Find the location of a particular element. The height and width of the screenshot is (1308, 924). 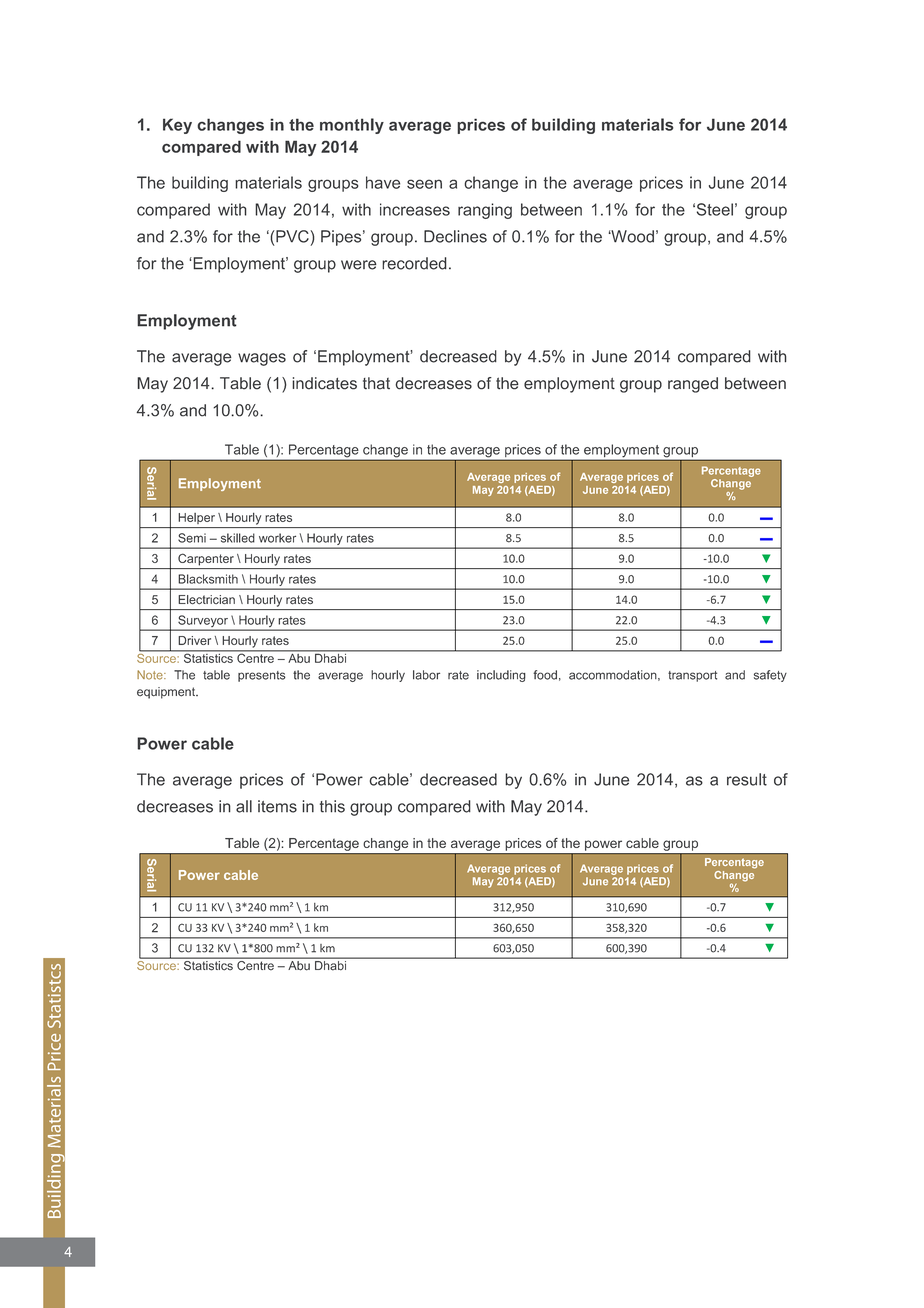

all is located at coordinates (244, 806).
